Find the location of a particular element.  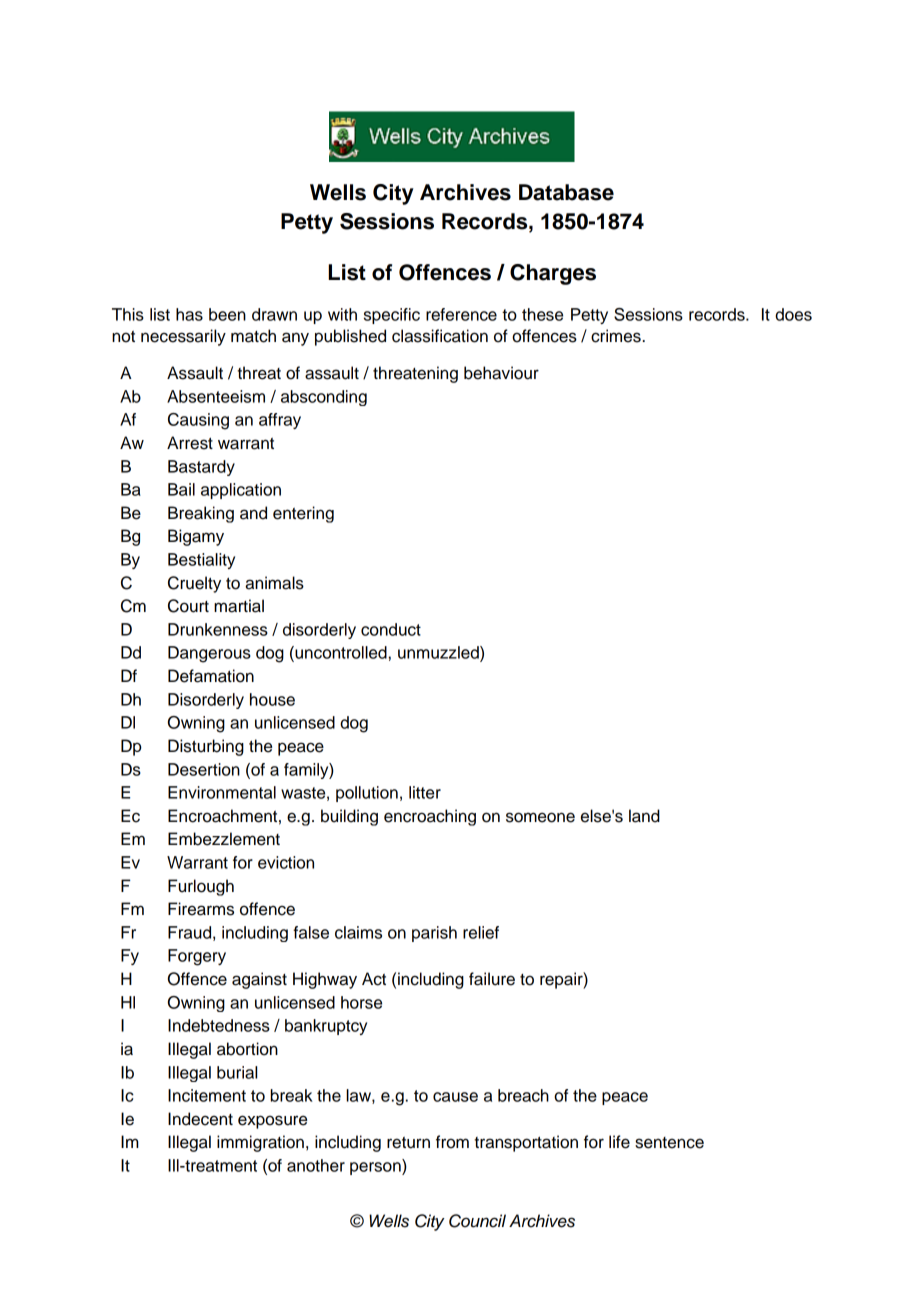

relief is located at coordinates (481, 932).
